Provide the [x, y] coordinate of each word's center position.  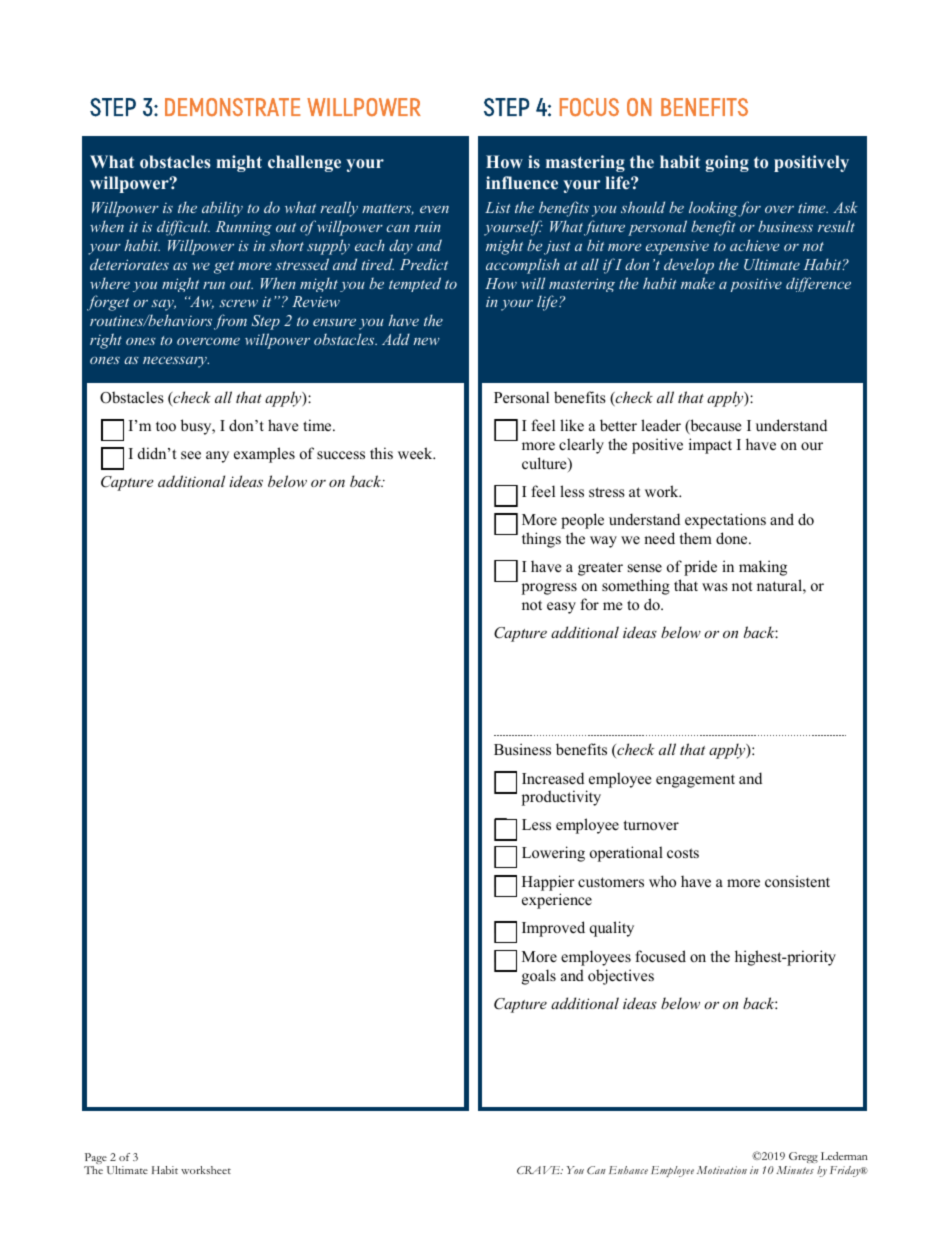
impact [710, 446]
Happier [548, 883]
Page [96, 1160]
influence [522, 182]
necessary [176, 362]
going [727, 163]
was [715, 587]
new [426, 341]
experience [557, 901]
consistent [797, 881]
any [217, 457]
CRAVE [539, 1170]
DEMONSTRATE [233, 107]
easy [561, 608]
